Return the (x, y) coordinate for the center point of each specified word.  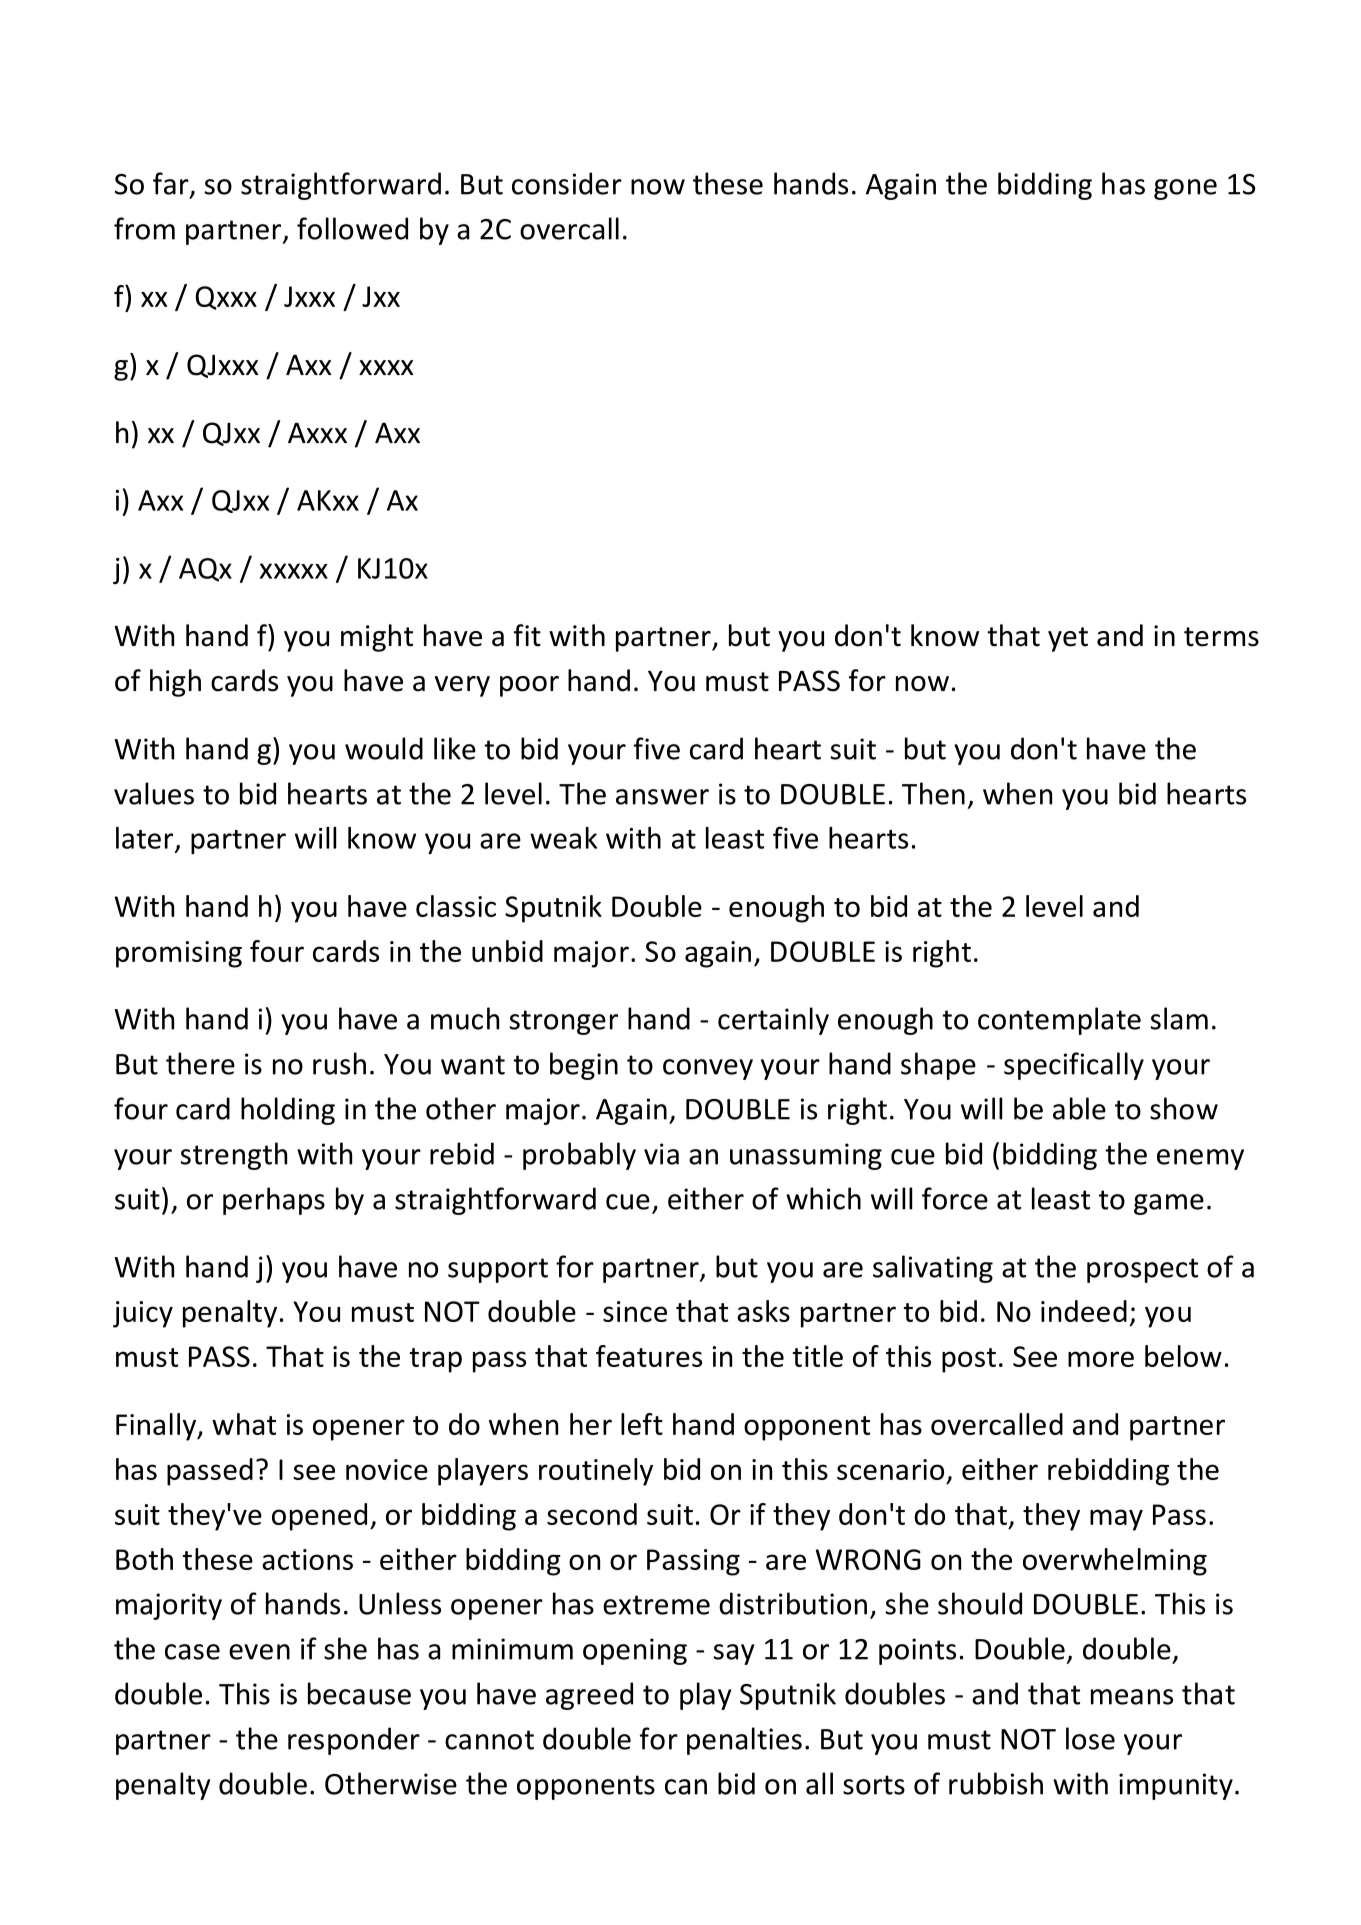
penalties (744, 1741)
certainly (773, 1021)
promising (179, 954)
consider (567, 183)
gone (1185, 189)
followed (352, 228)
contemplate (1059, 1021)
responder (354, 1741)
